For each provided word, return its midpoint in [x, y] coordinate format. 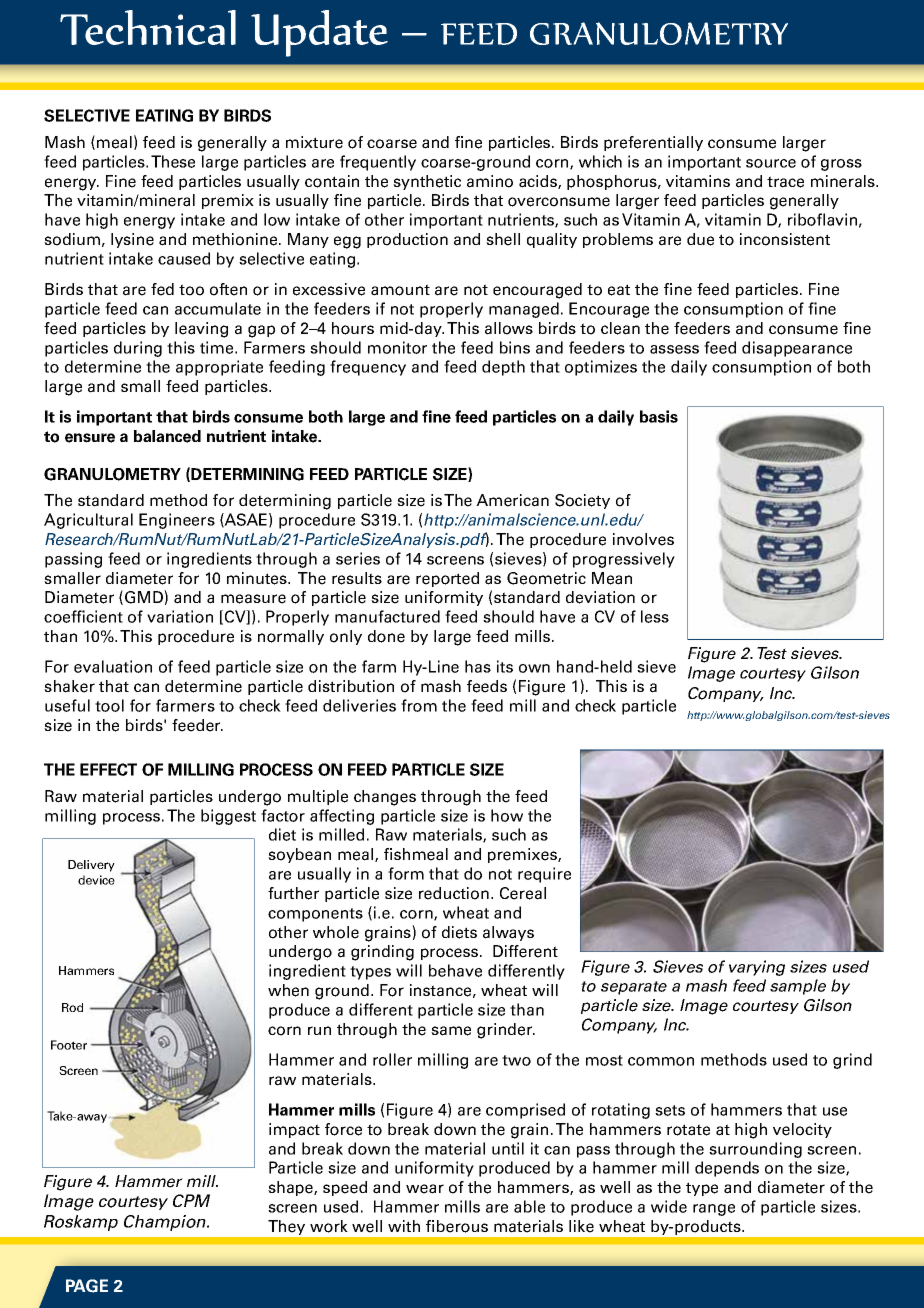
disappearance [797, 349]
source [771, 163]
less [655, 616]
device [96, 880]
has [478, 666]
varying [757, 968]
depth [503, 368]
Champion [166, 1223]
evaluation [113, 666]
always [508, 933]
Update [319, 33]
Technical [148, 27]
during [138, 349]
